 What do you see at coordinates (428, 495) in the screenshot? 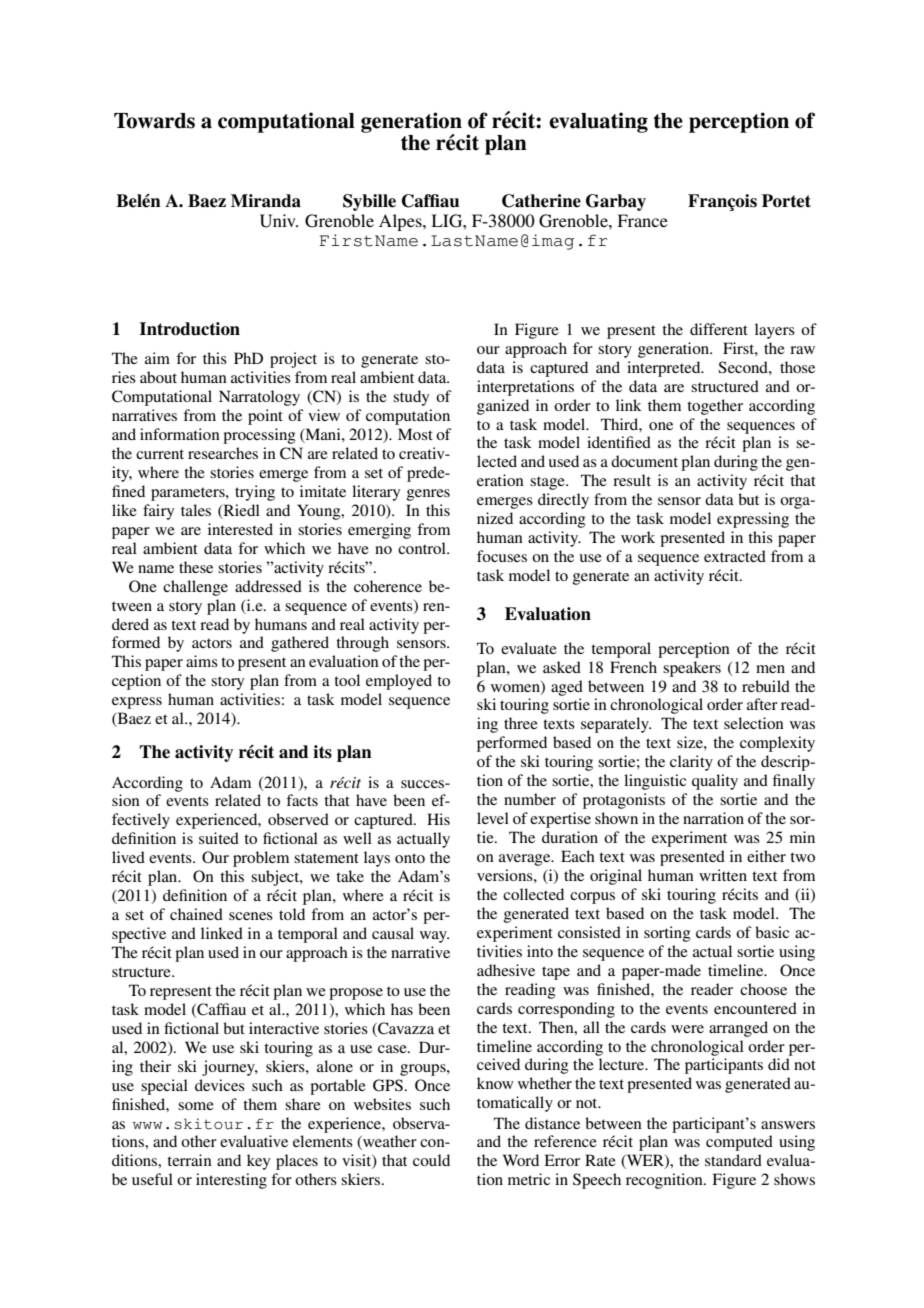
I see `genres` at bounding box center [428, 495].
